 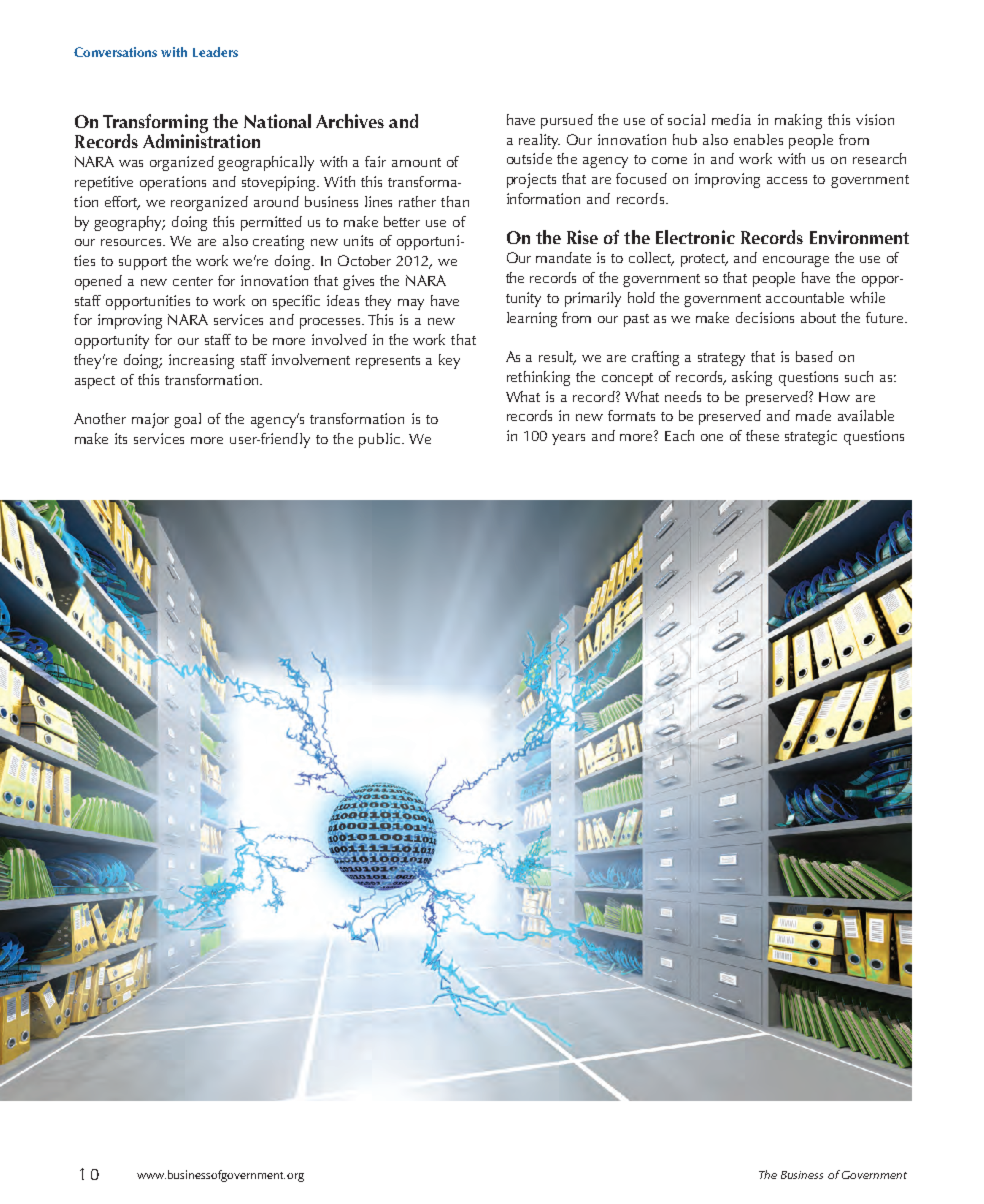 What do you see at coordinates (567, 121) in the page?
I see `pursued` at bounding box center [567, 121].
